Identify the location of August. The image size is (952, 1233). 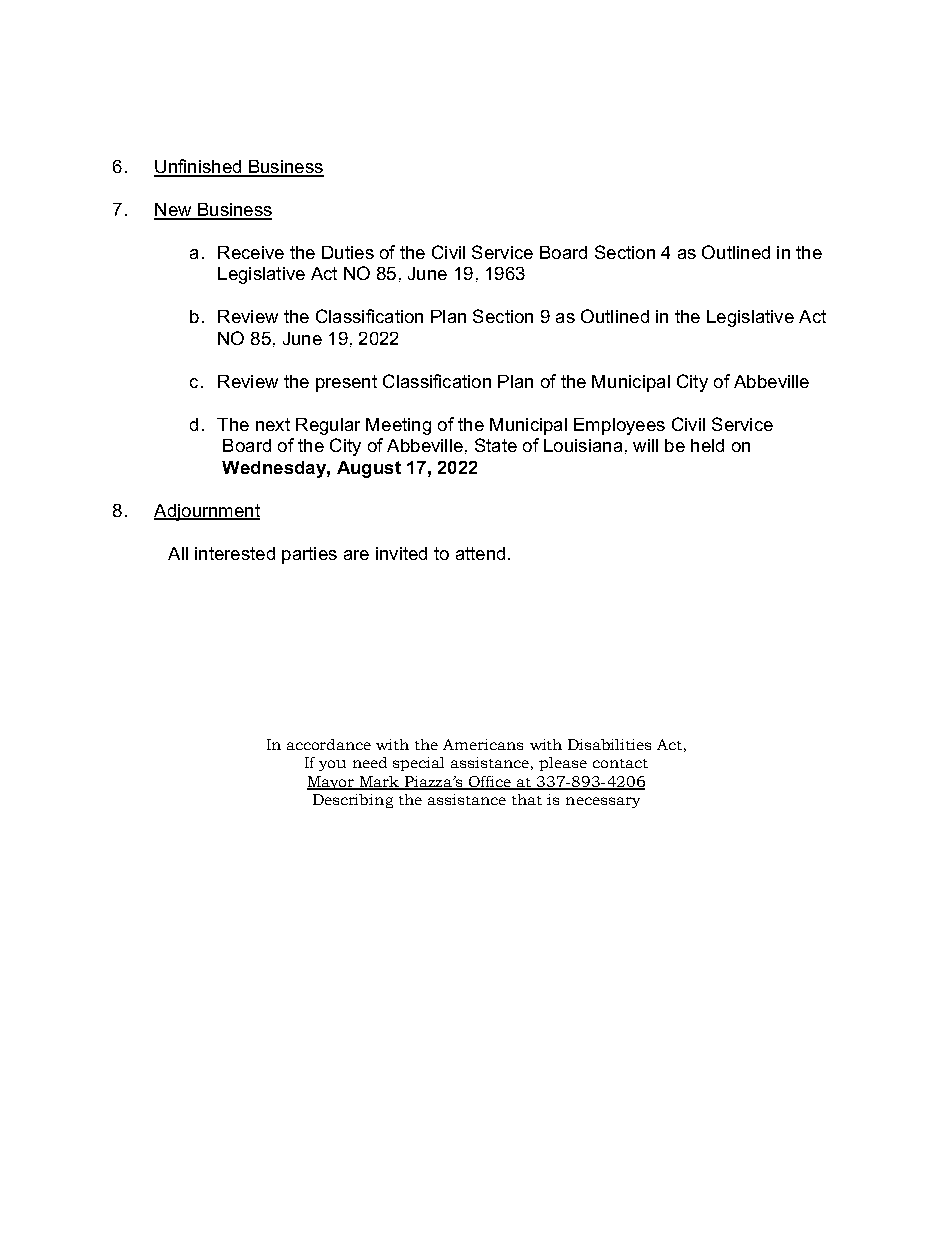
(369, 469).
